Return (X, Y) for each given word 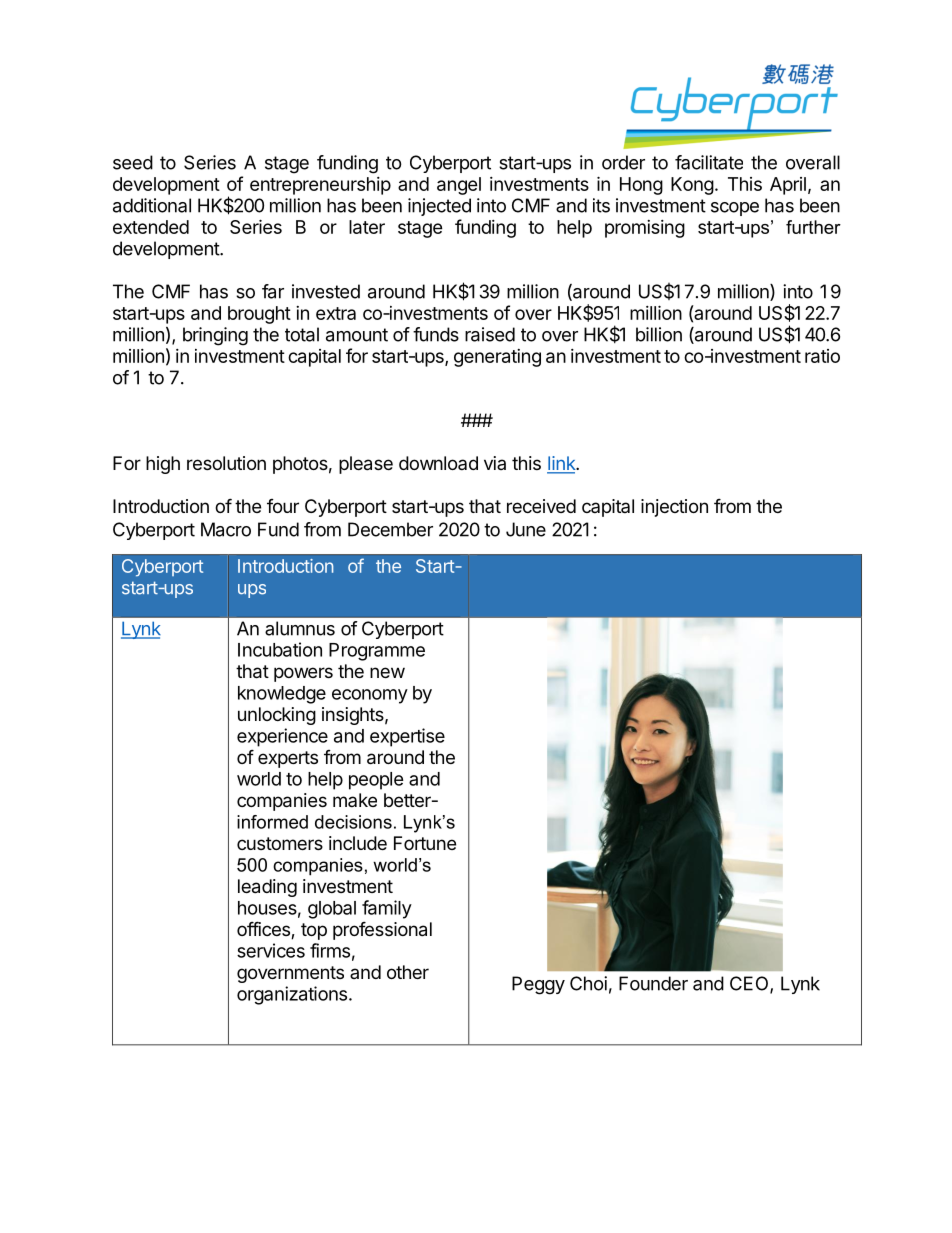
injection (674, 508)
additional (152, 205)
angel (459, 186)
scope (735, 209)
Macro (226, 529)
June (526, 529)
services (271, 950)
